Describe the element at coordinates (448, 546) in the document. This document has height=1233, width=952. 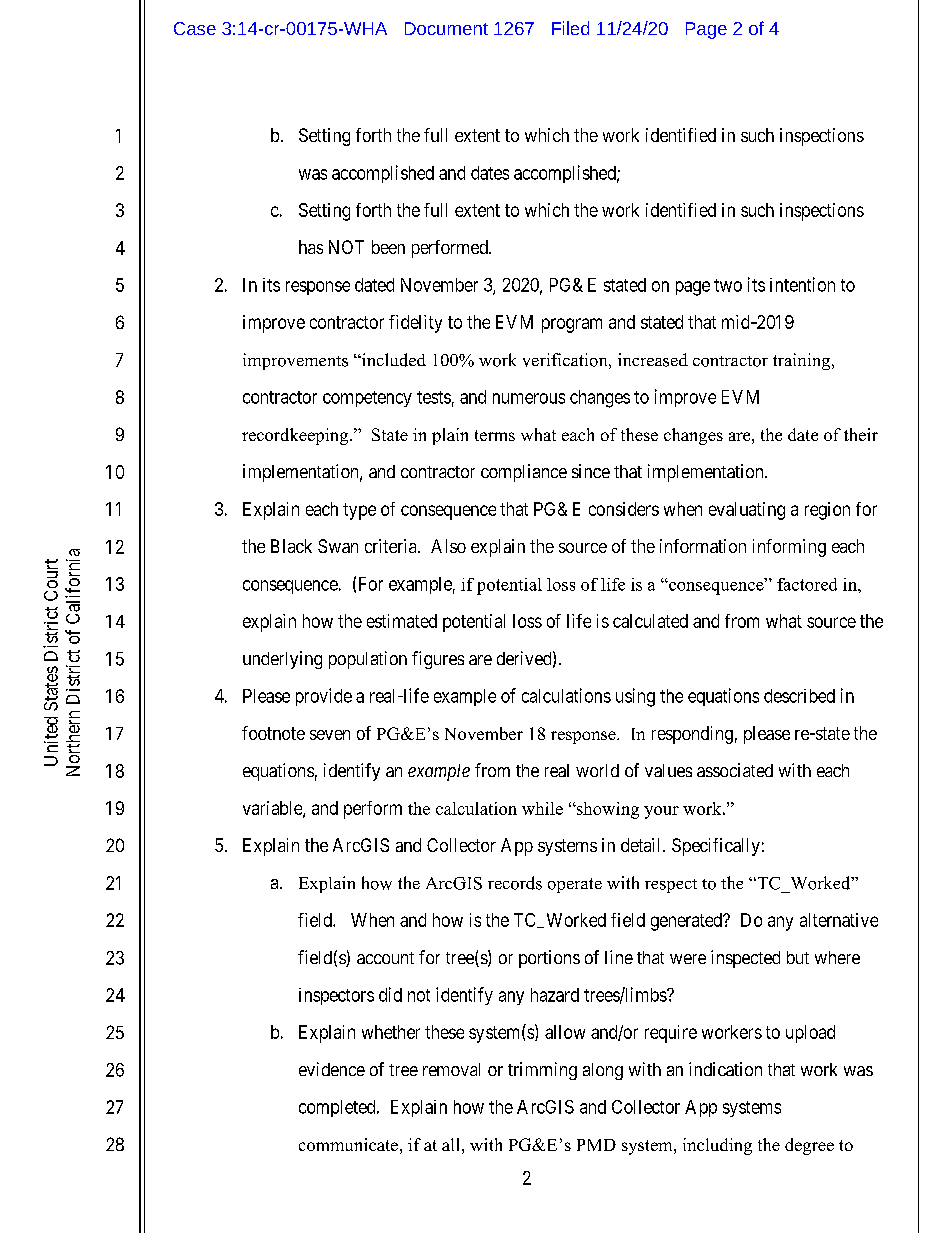
I see `Also` at that location.
